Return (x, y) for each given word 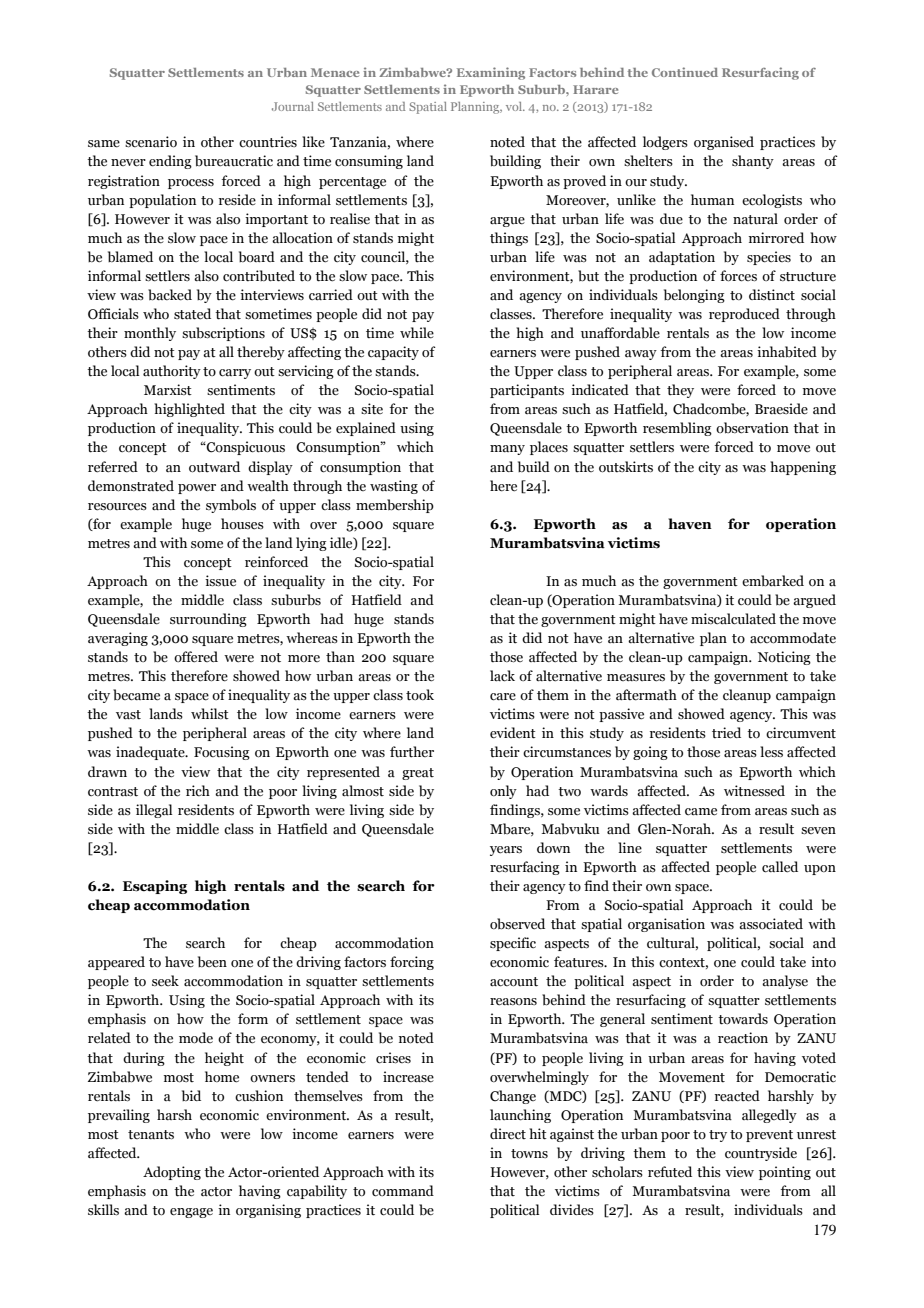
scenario (151, 142)
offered (196, 657)
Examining (491, 73)
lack (502, 676)
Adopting (172, 1173)
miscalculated (733, 619)
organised (724, 143)
